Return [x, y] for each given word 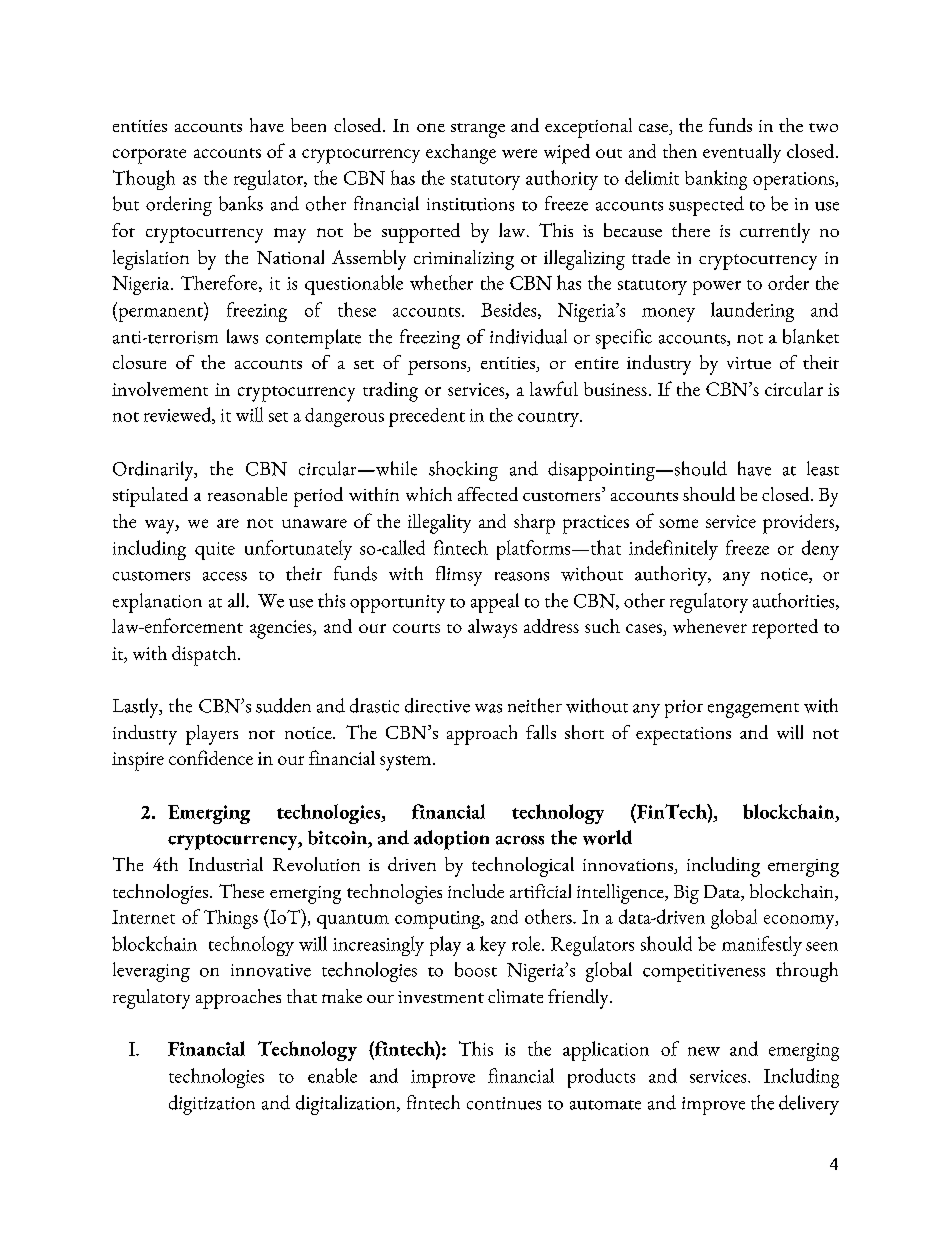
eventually [742, 153]
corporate [149, 156]
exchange [461, 154]
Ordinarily [154, 471]
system [405, 763]
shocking [463, 471]
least [823, 468]
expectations [683, 736]
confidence [211, 757]
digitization [212, 1105]
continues [504, 1103]
